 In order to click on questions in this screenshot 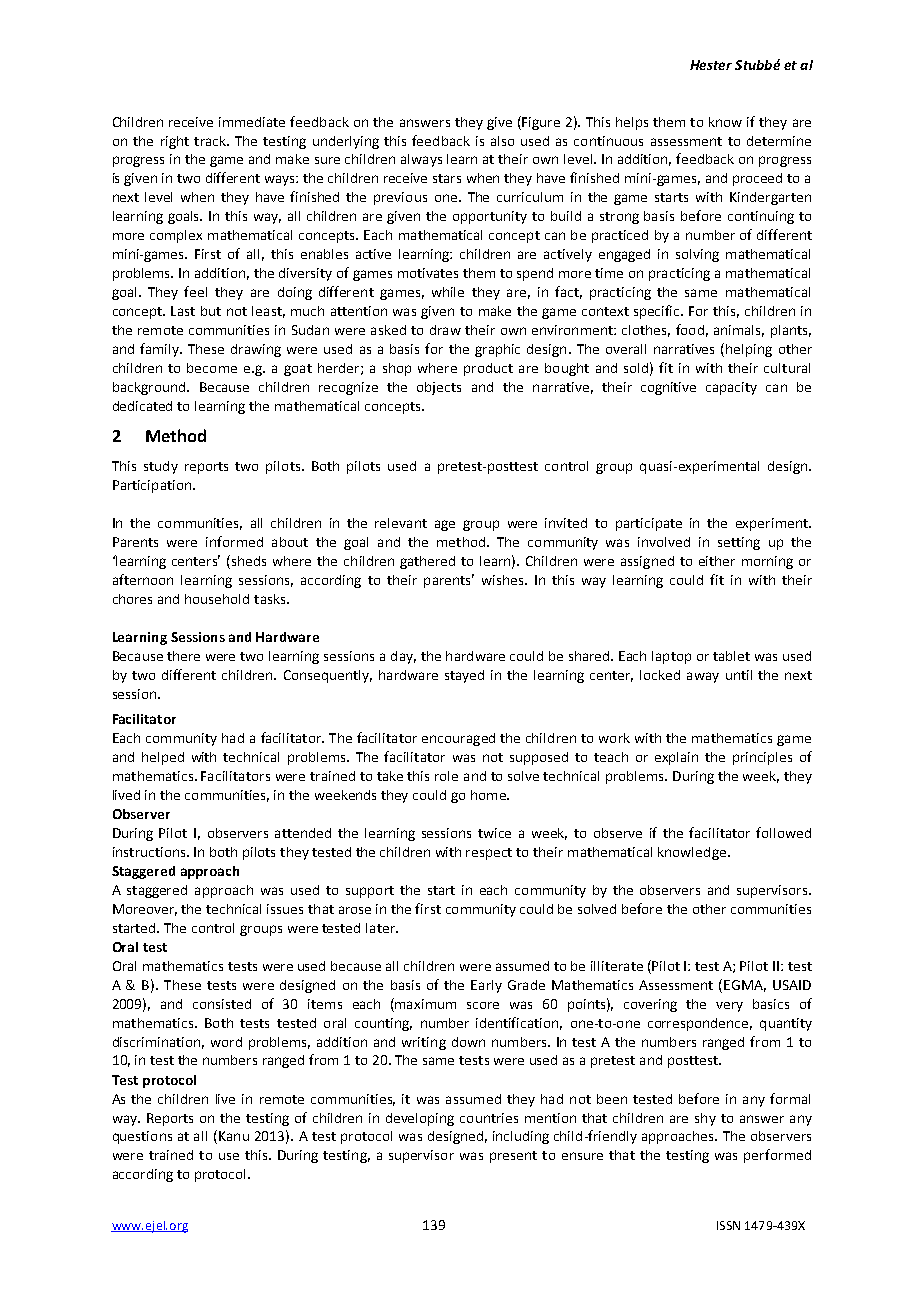, I will do `click(142, 1137)`.
